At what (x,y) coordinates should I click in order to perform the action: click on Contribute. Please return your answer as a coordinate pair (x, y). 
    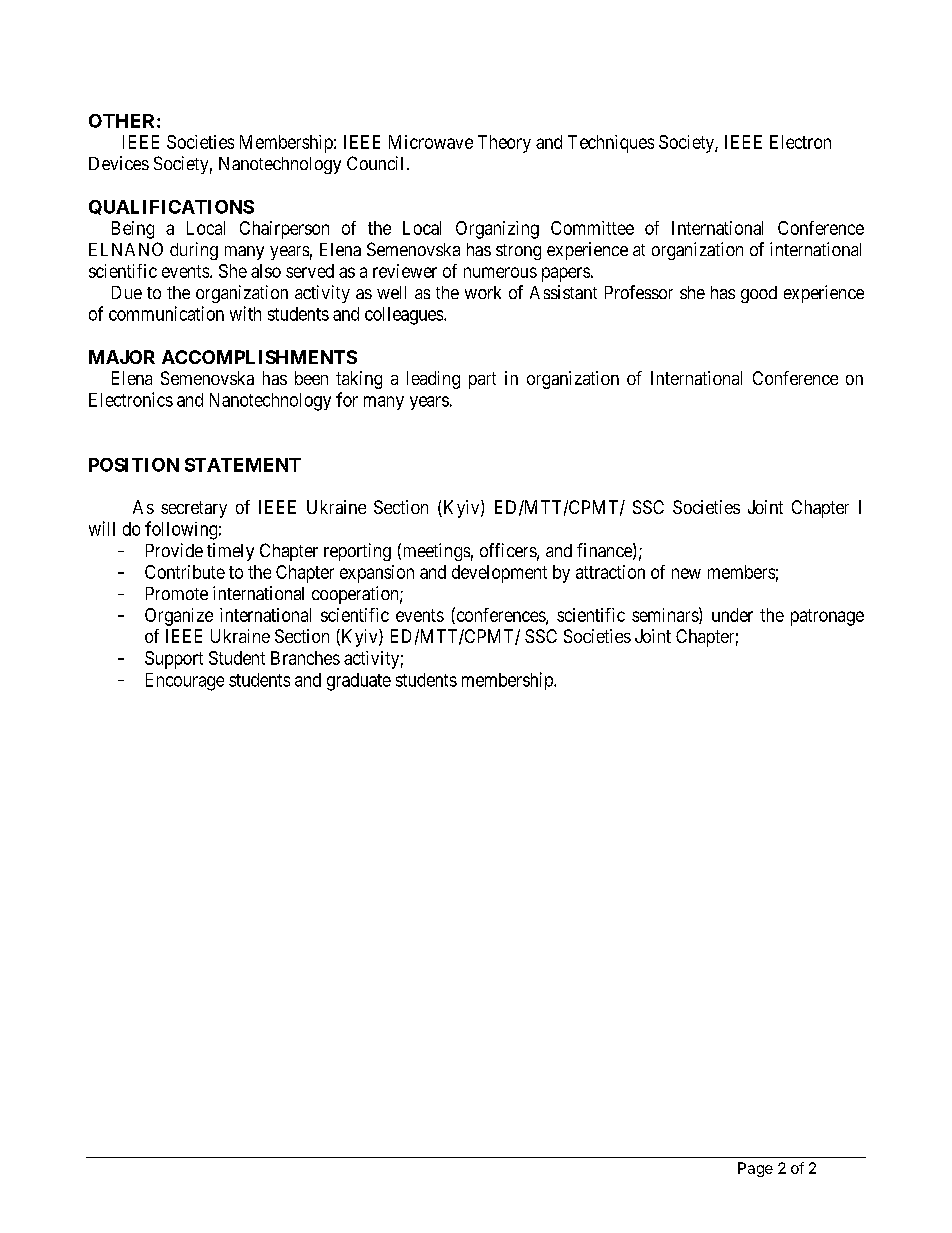
    Looking at the image, I should click on (185, 572).
